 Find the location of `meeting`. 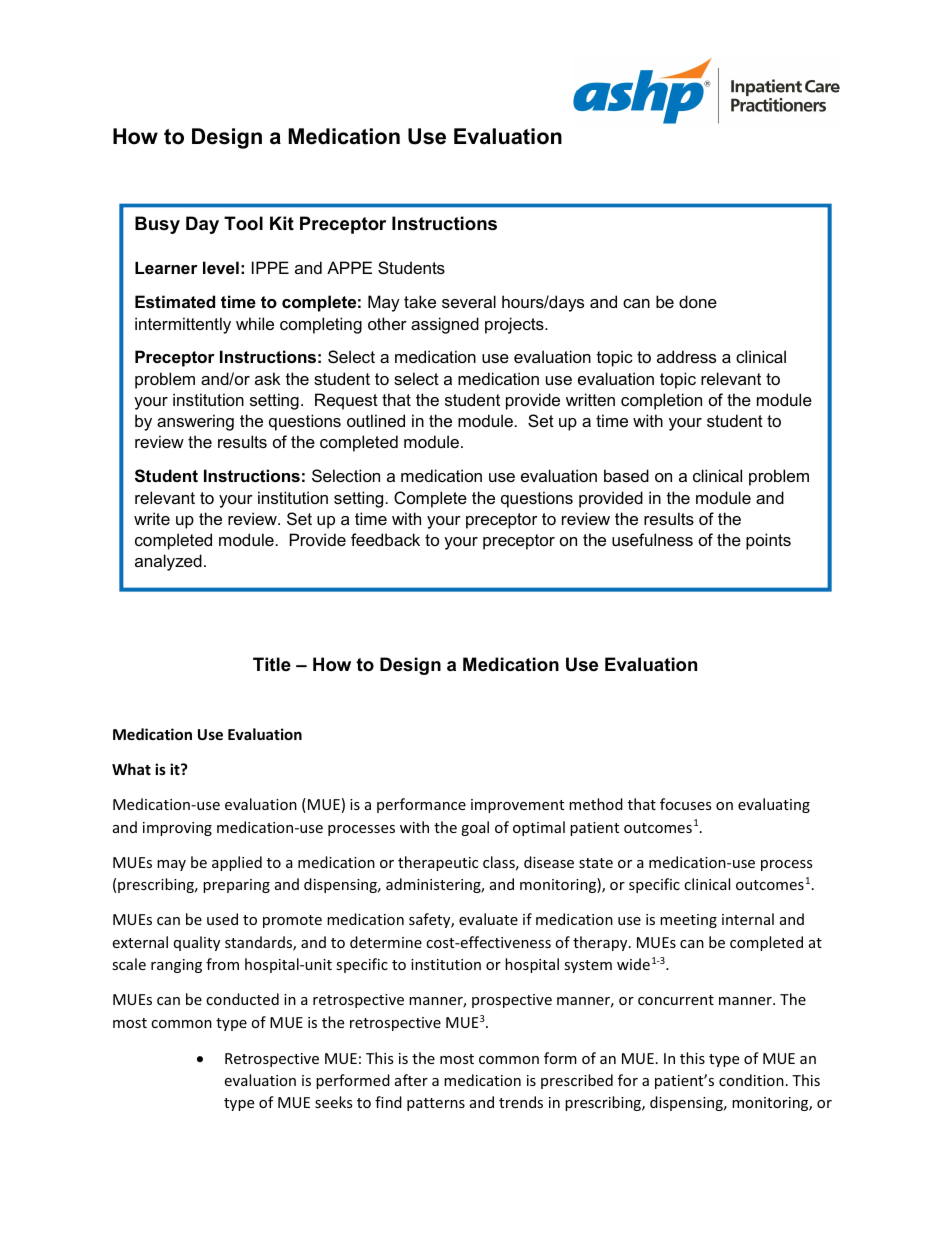

meeting is located at coordinates (688, 921).
